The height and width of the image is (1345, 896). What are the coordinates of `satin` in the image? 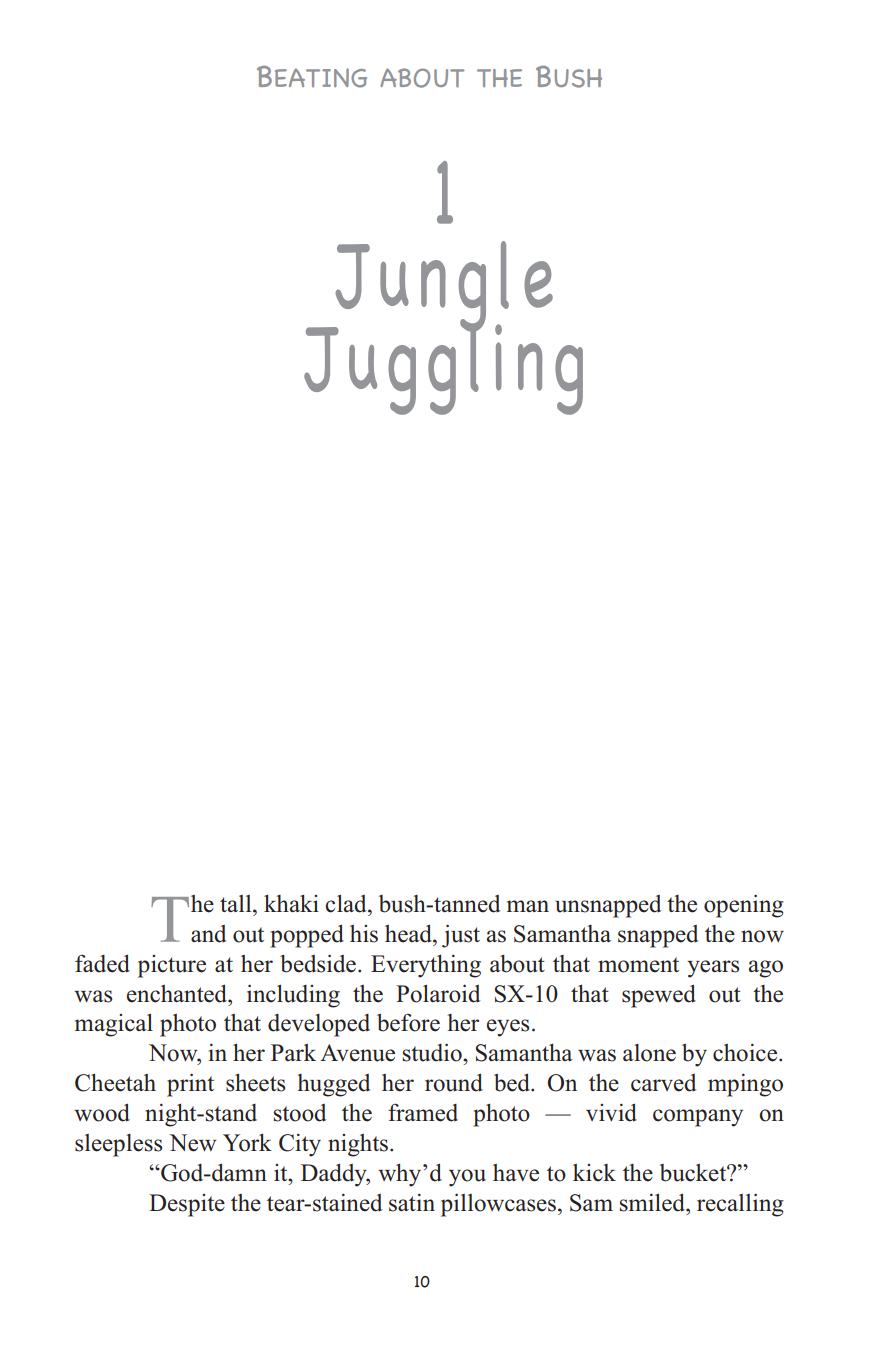 It's located at (412, 1202).
